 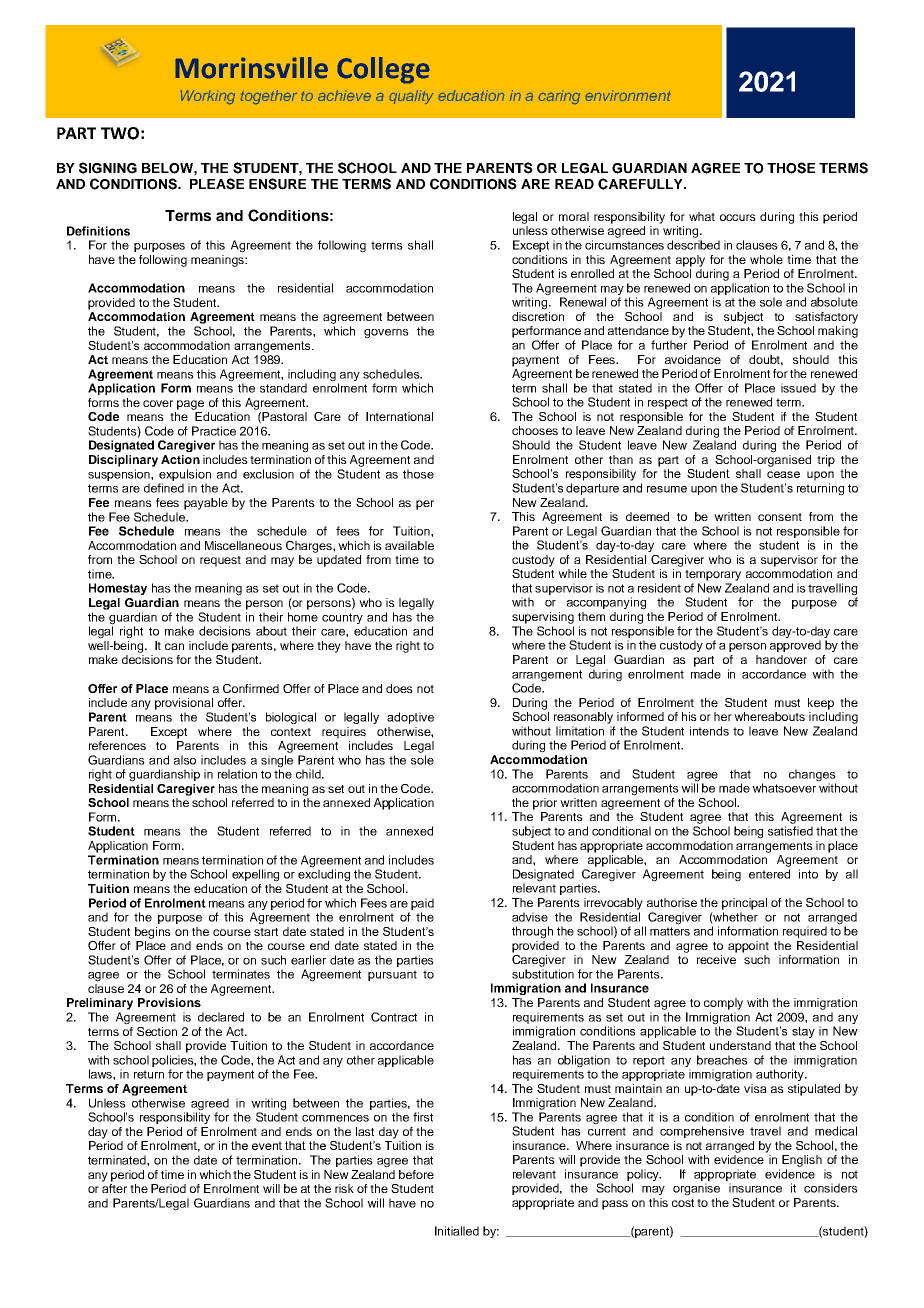 I want to click on after, so click(x=114, y=1188).
